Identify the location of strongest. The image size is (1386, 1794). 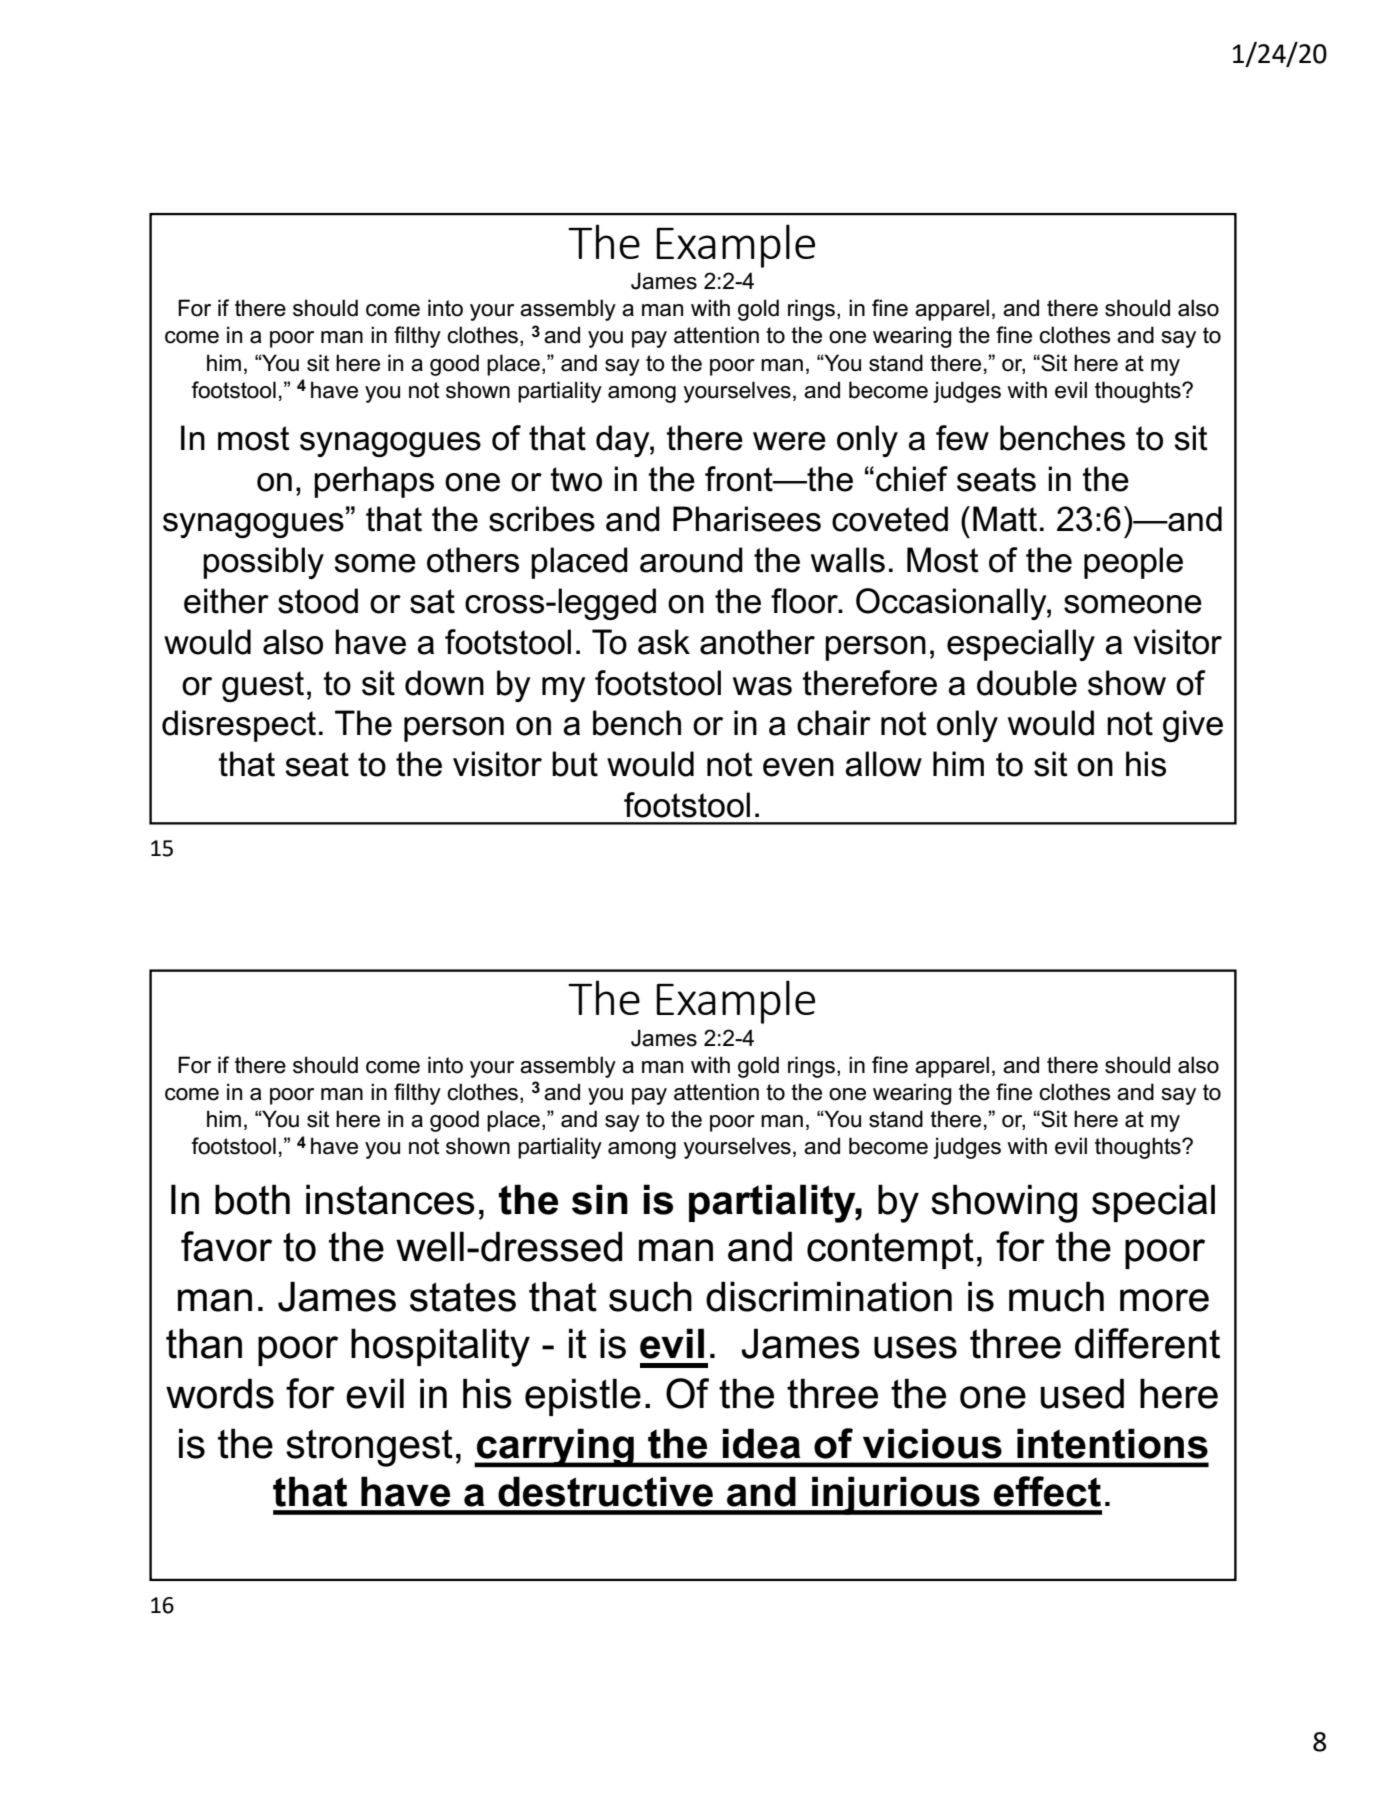
(369, 1448).
